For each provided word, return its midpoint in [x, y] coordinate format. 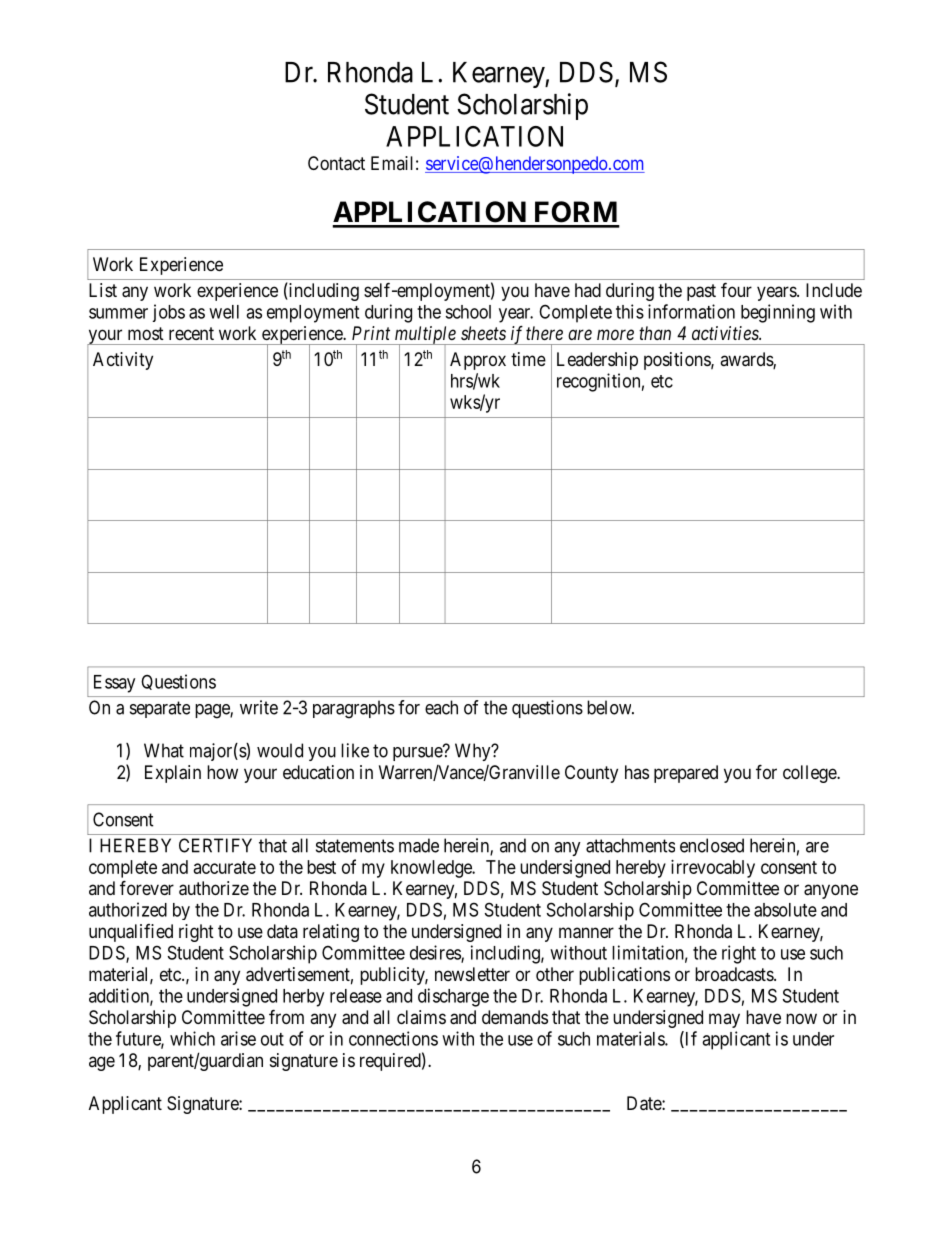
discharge [453, 997]
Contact [336, 163]
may [724, 1020]
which [192, 1038]
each [441, 707]
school [468, 312]
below [610, 707]
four [736, 289]
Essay [114, 684]
